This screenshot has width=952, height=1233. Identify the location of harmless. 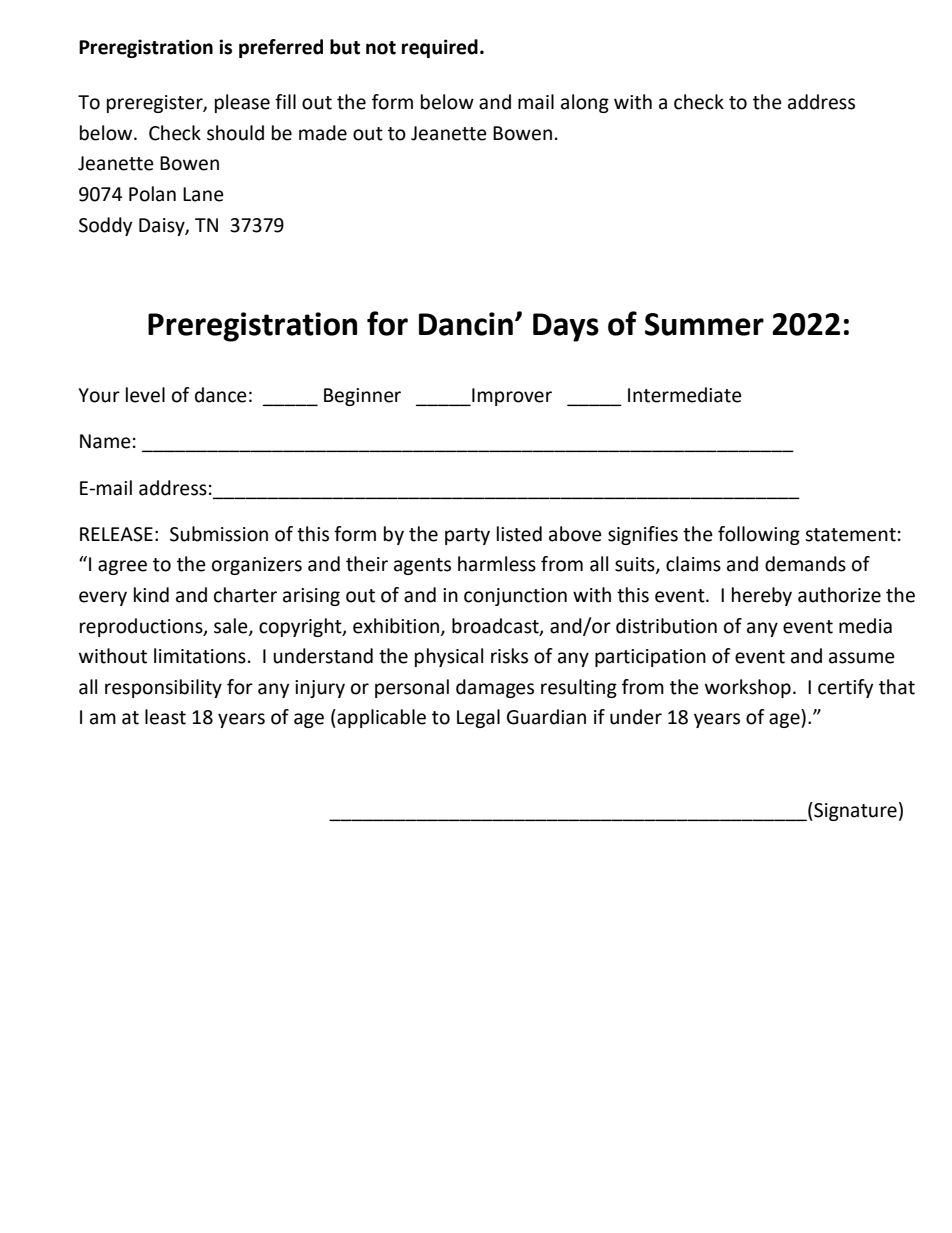
(497, 564).
